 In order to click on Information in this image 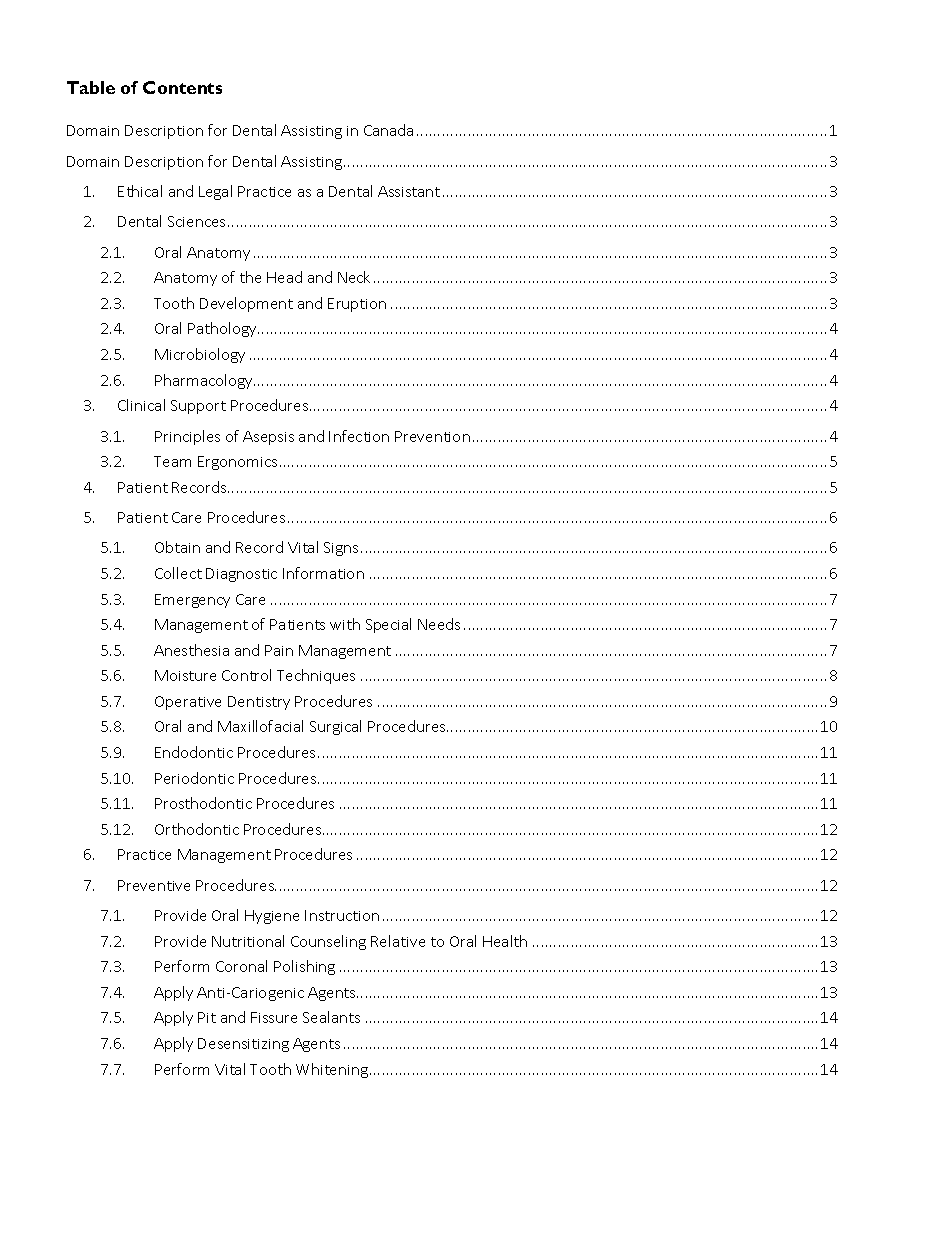, I will do `click(323, 573)`.
